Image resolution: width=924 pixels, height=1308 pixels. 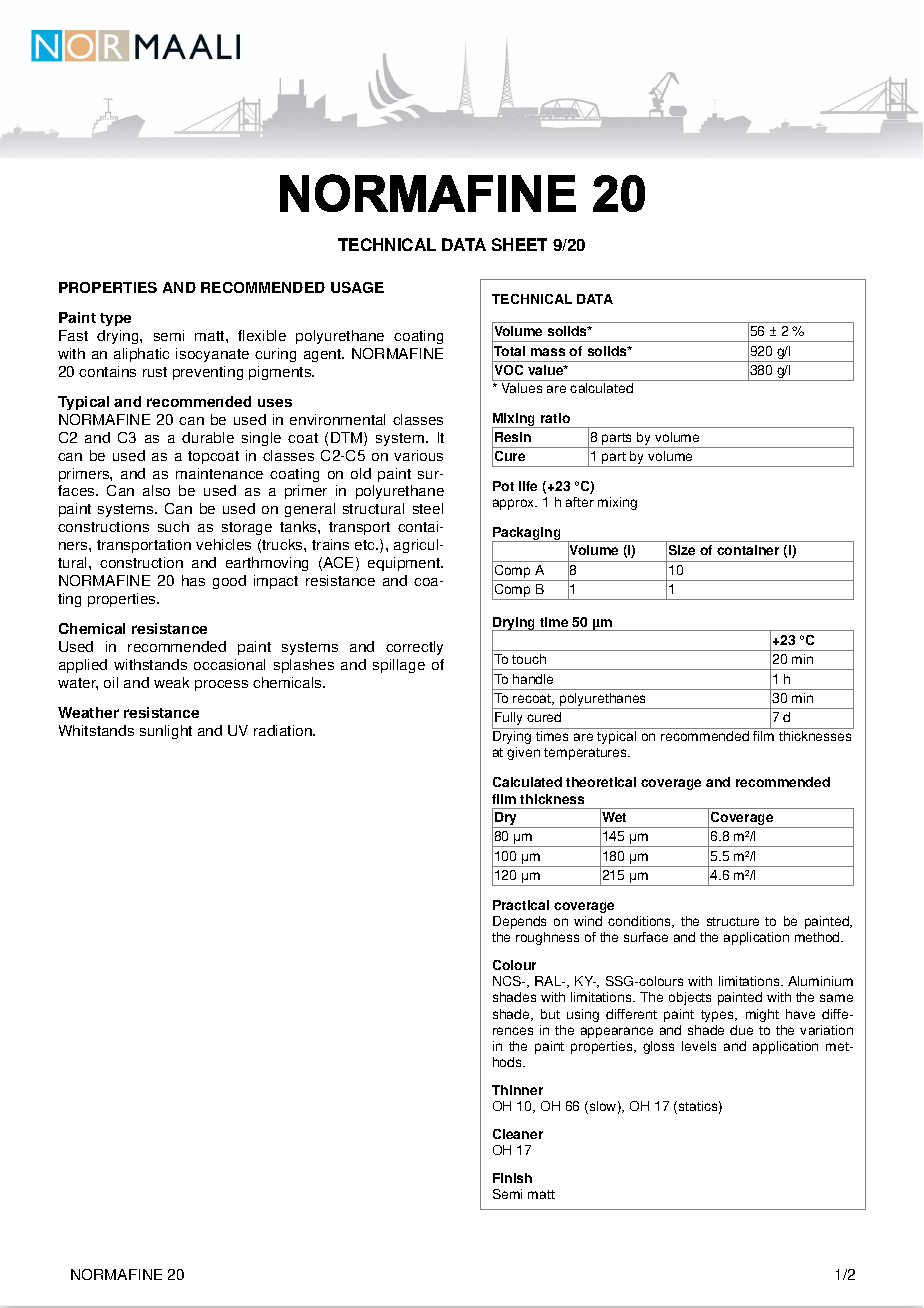 I want to click on mass, so click(x=548, y=352).
